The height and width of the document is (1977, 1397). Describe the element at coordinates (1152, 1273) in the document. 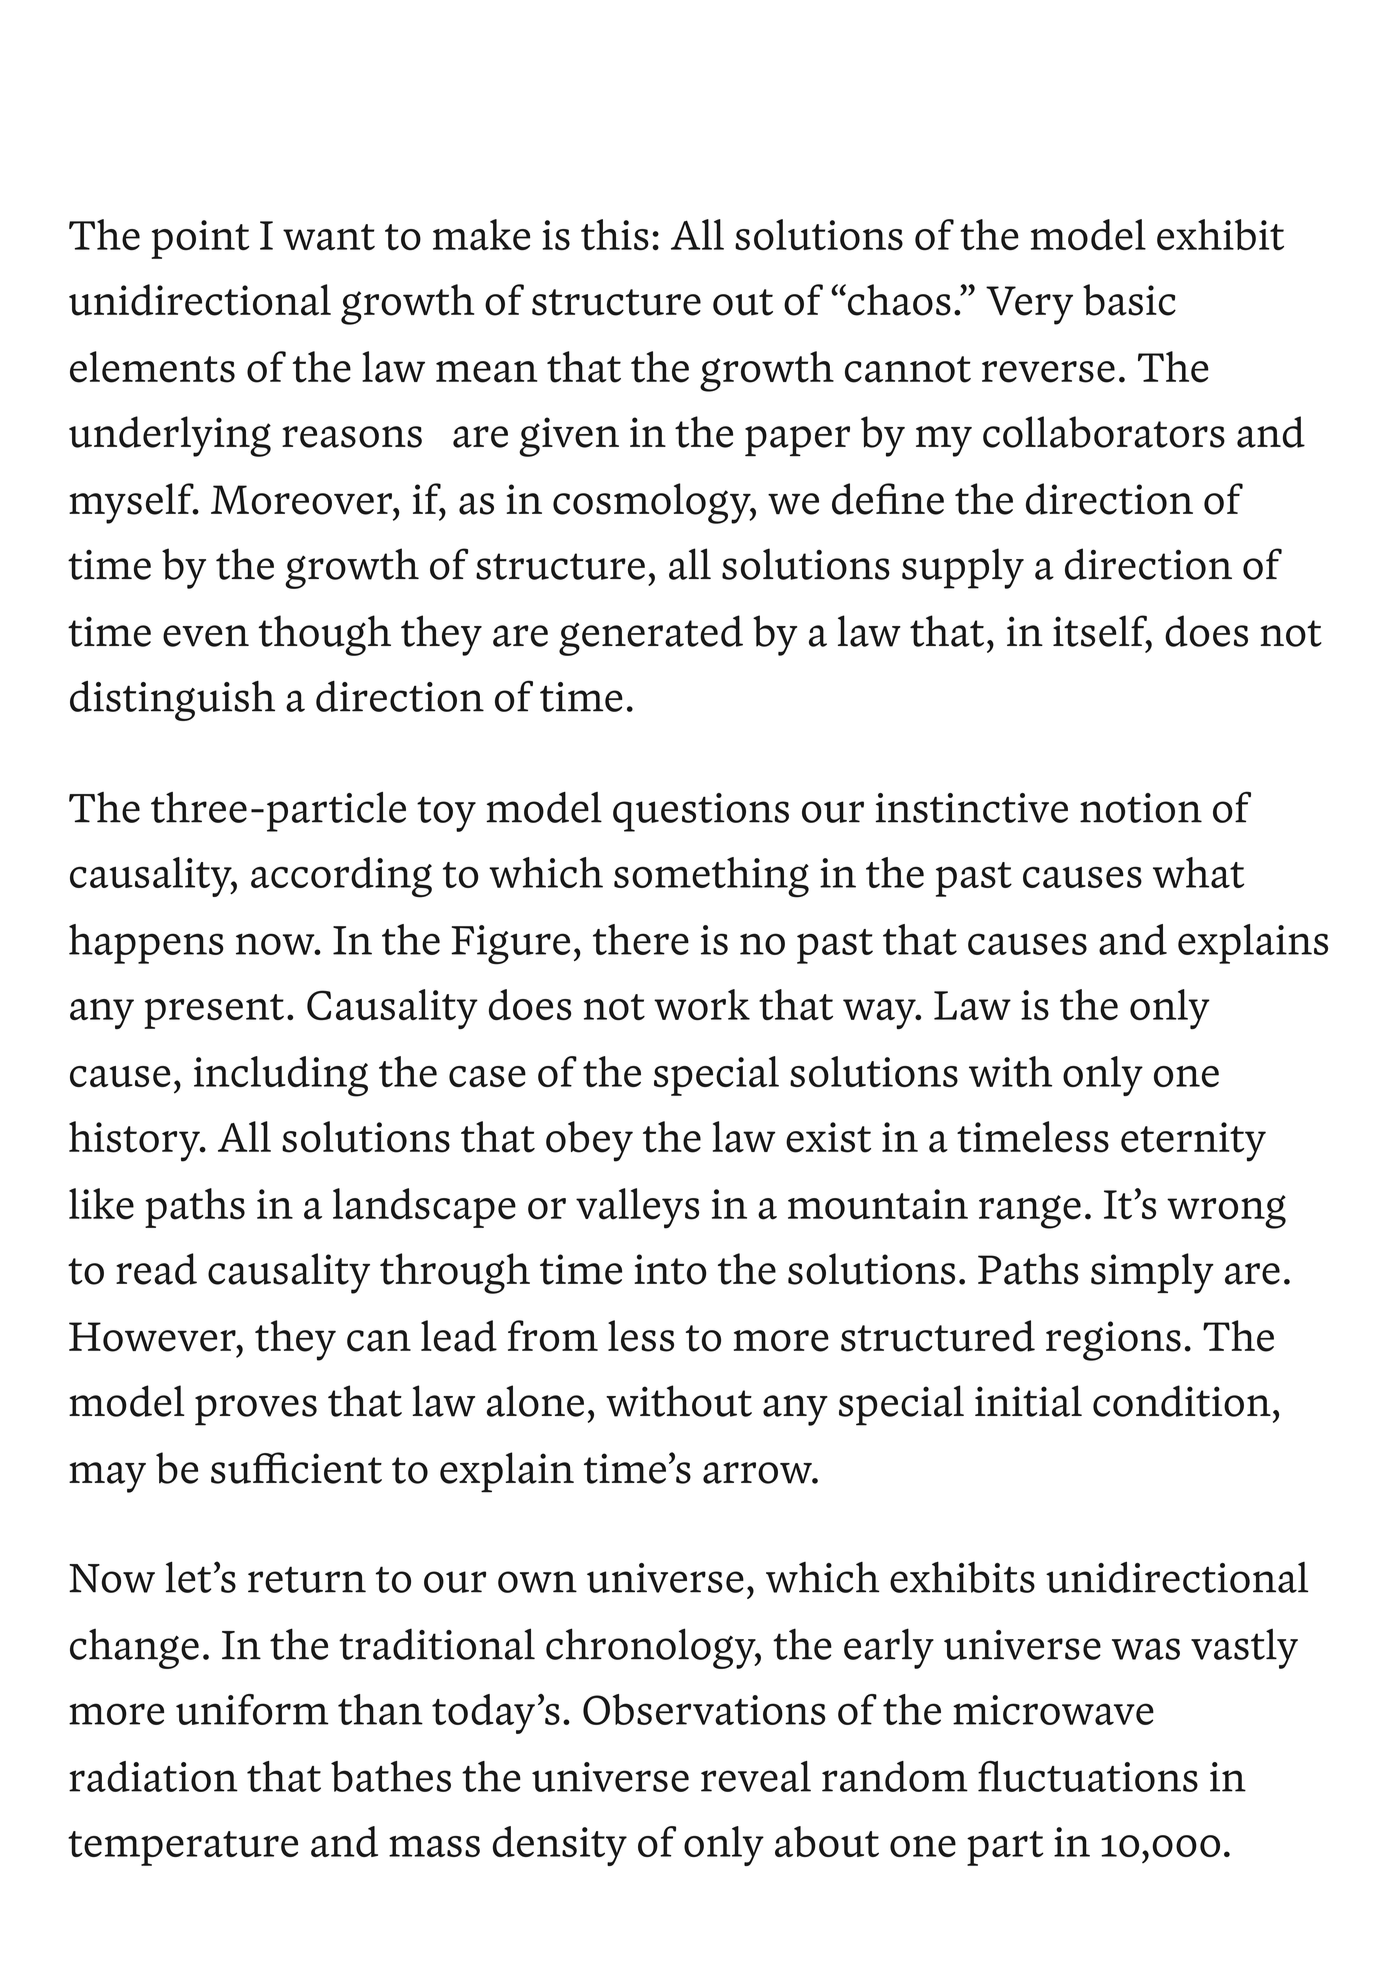

I see `simply` at that location.
